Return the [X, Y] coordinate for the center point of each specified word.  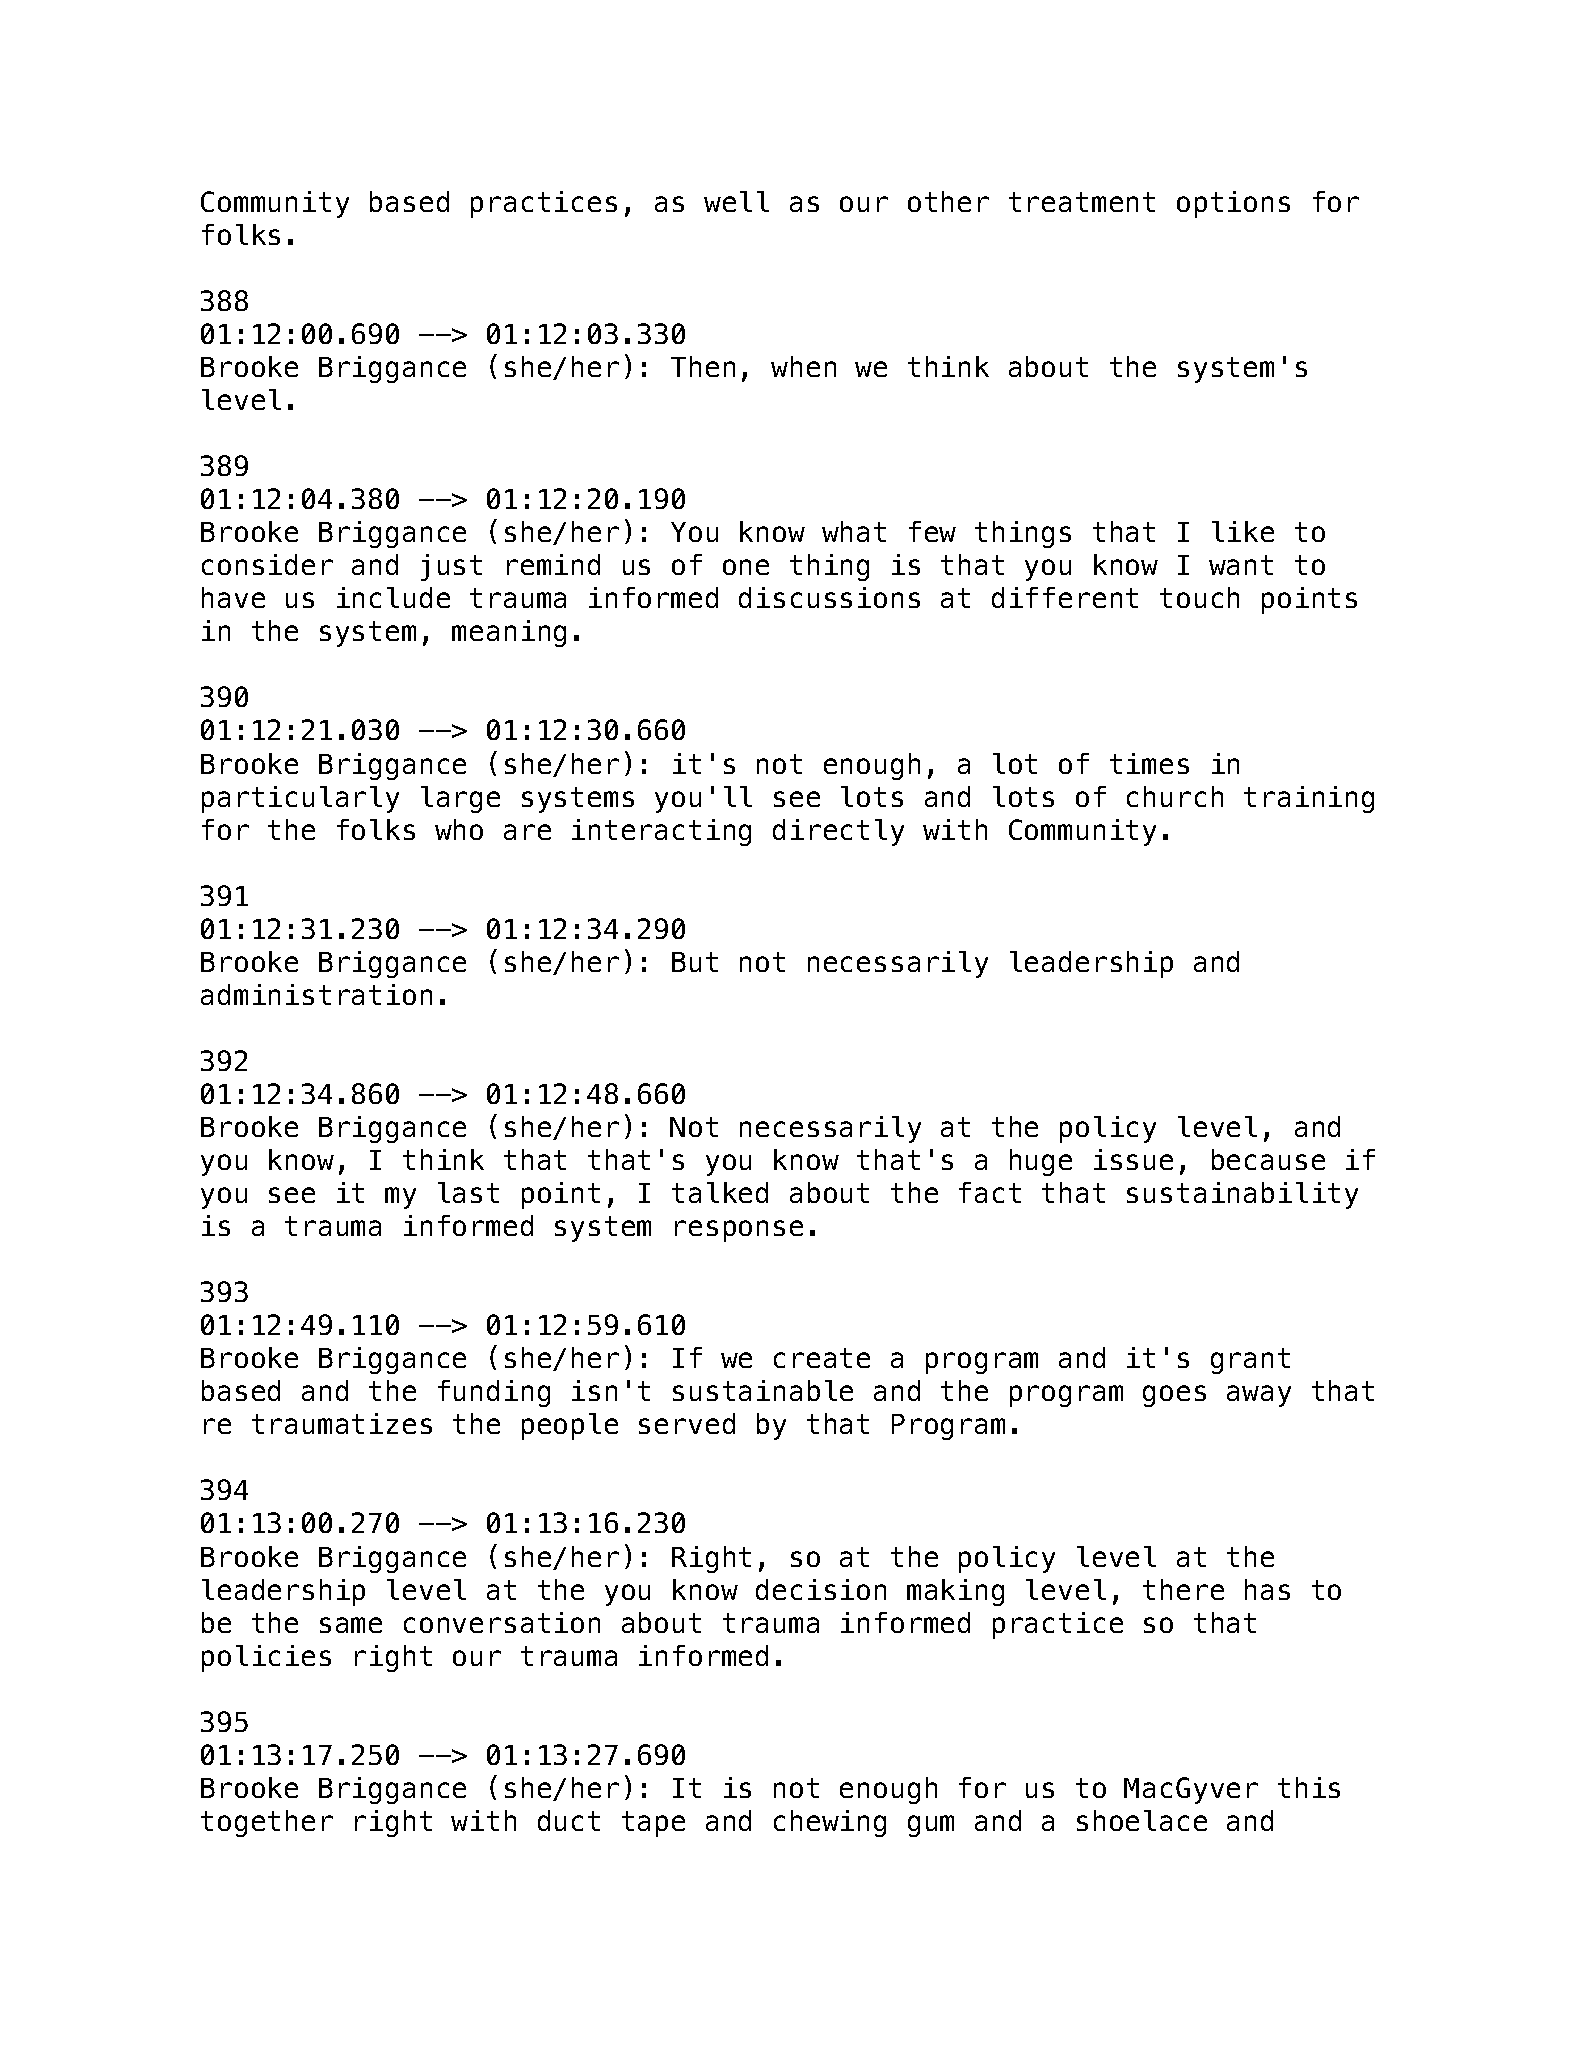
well [736, 201]
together [267, 1823]
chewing [830, 1823]
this [1309, 1787]
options [1233, 204]
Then [703, 366]
